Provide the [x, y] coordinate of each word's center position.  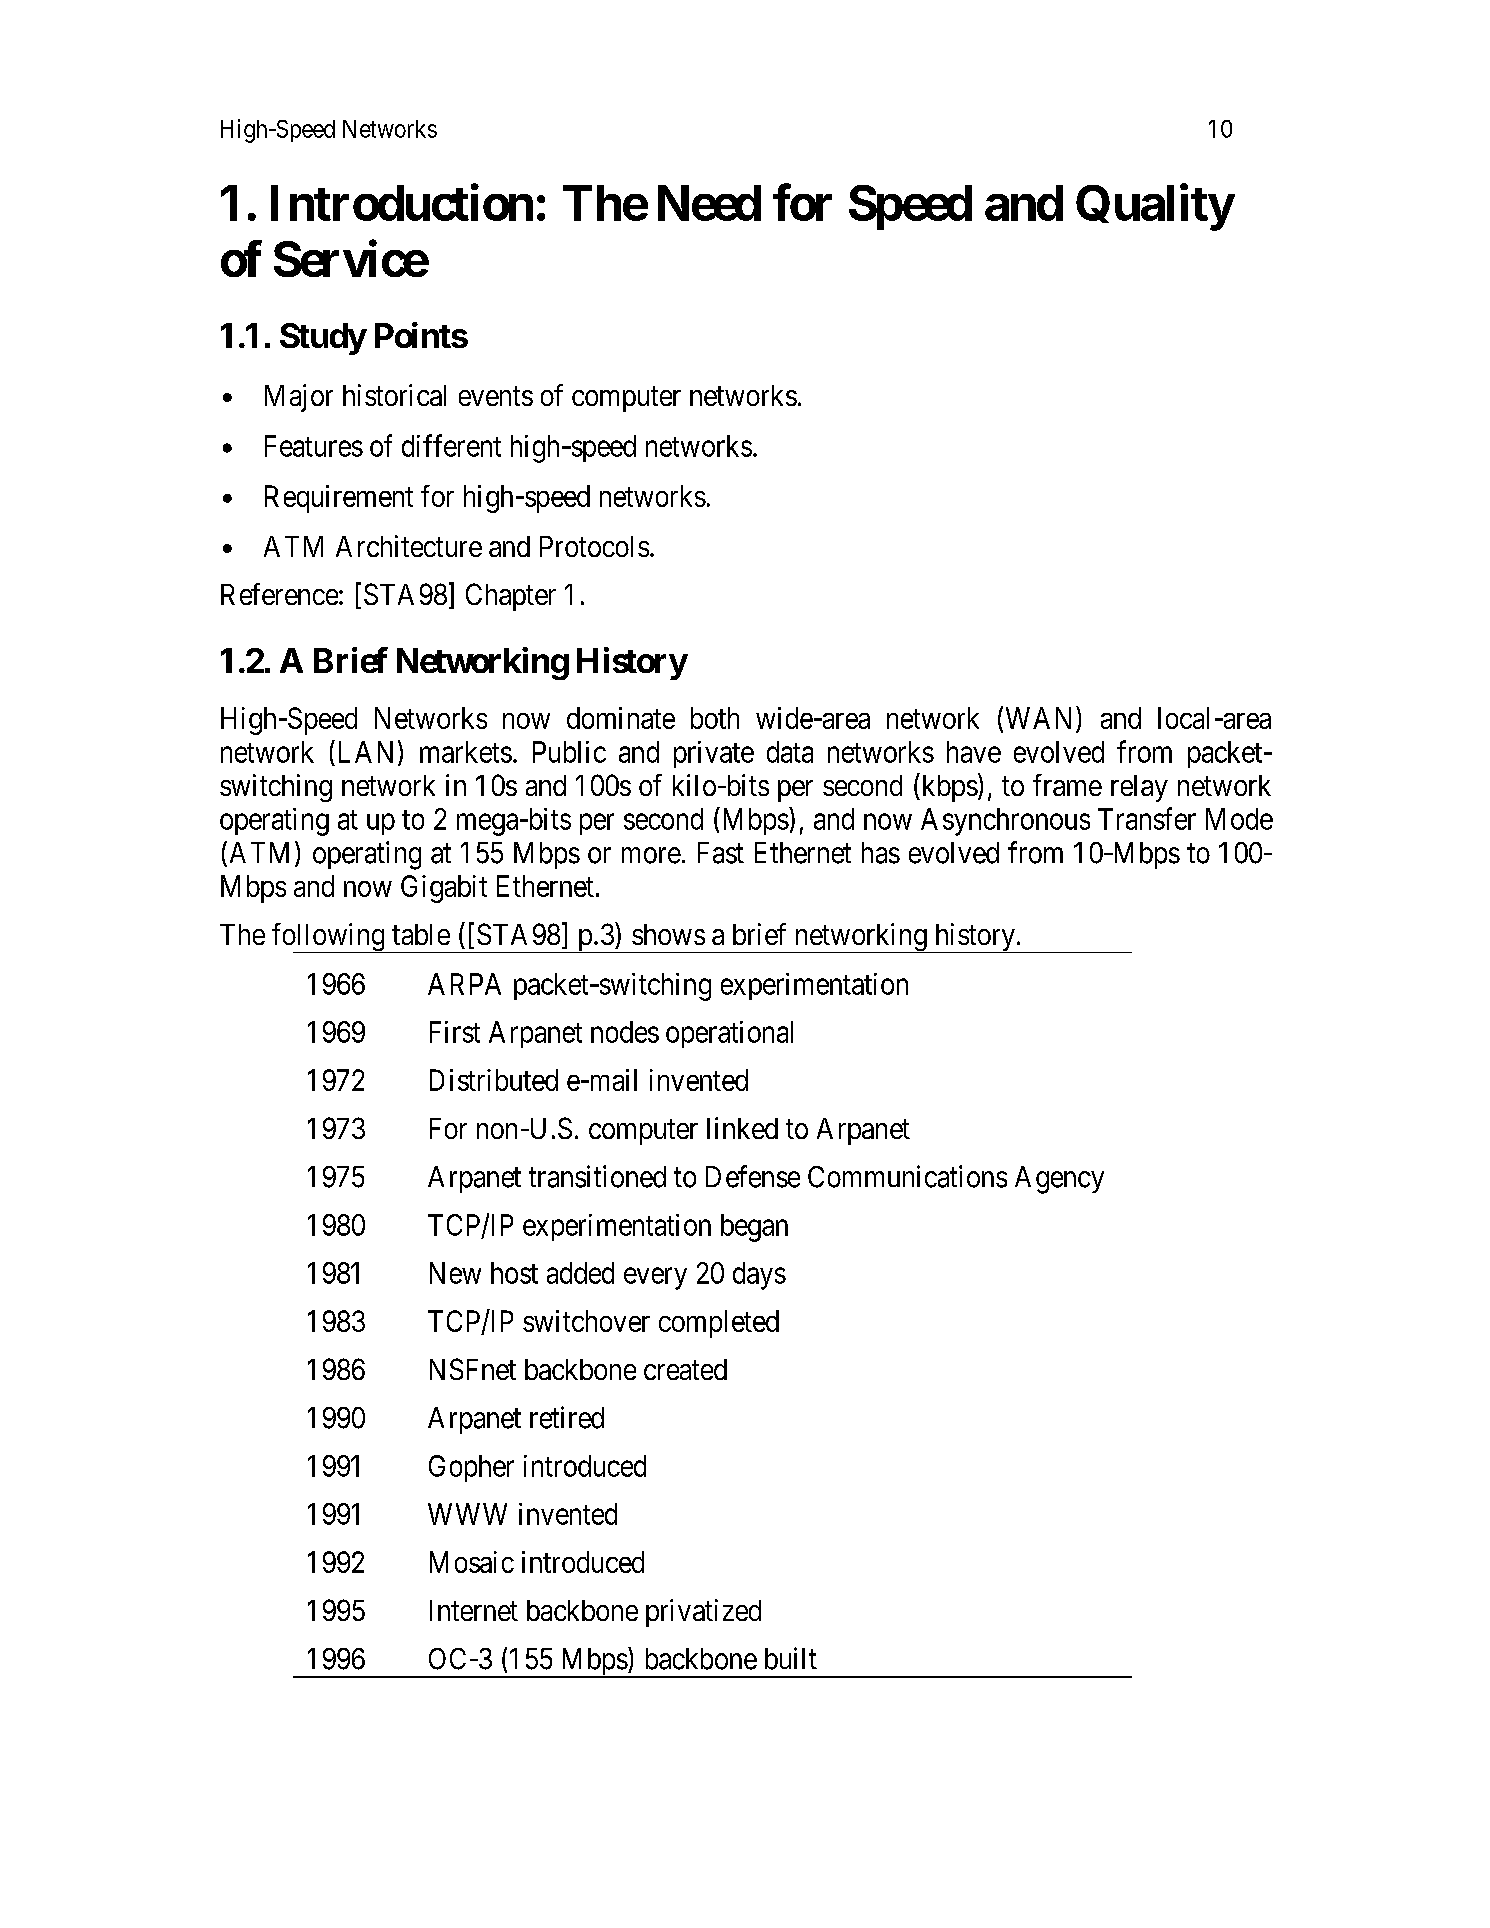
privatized [703, 1613]
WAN [1041, 719]
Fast [721, 853]
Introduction [402, 202]
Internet [474, 1610]
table [421, 934]
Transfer [1147, 818]
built [791, 1658]
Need [709, 203]
